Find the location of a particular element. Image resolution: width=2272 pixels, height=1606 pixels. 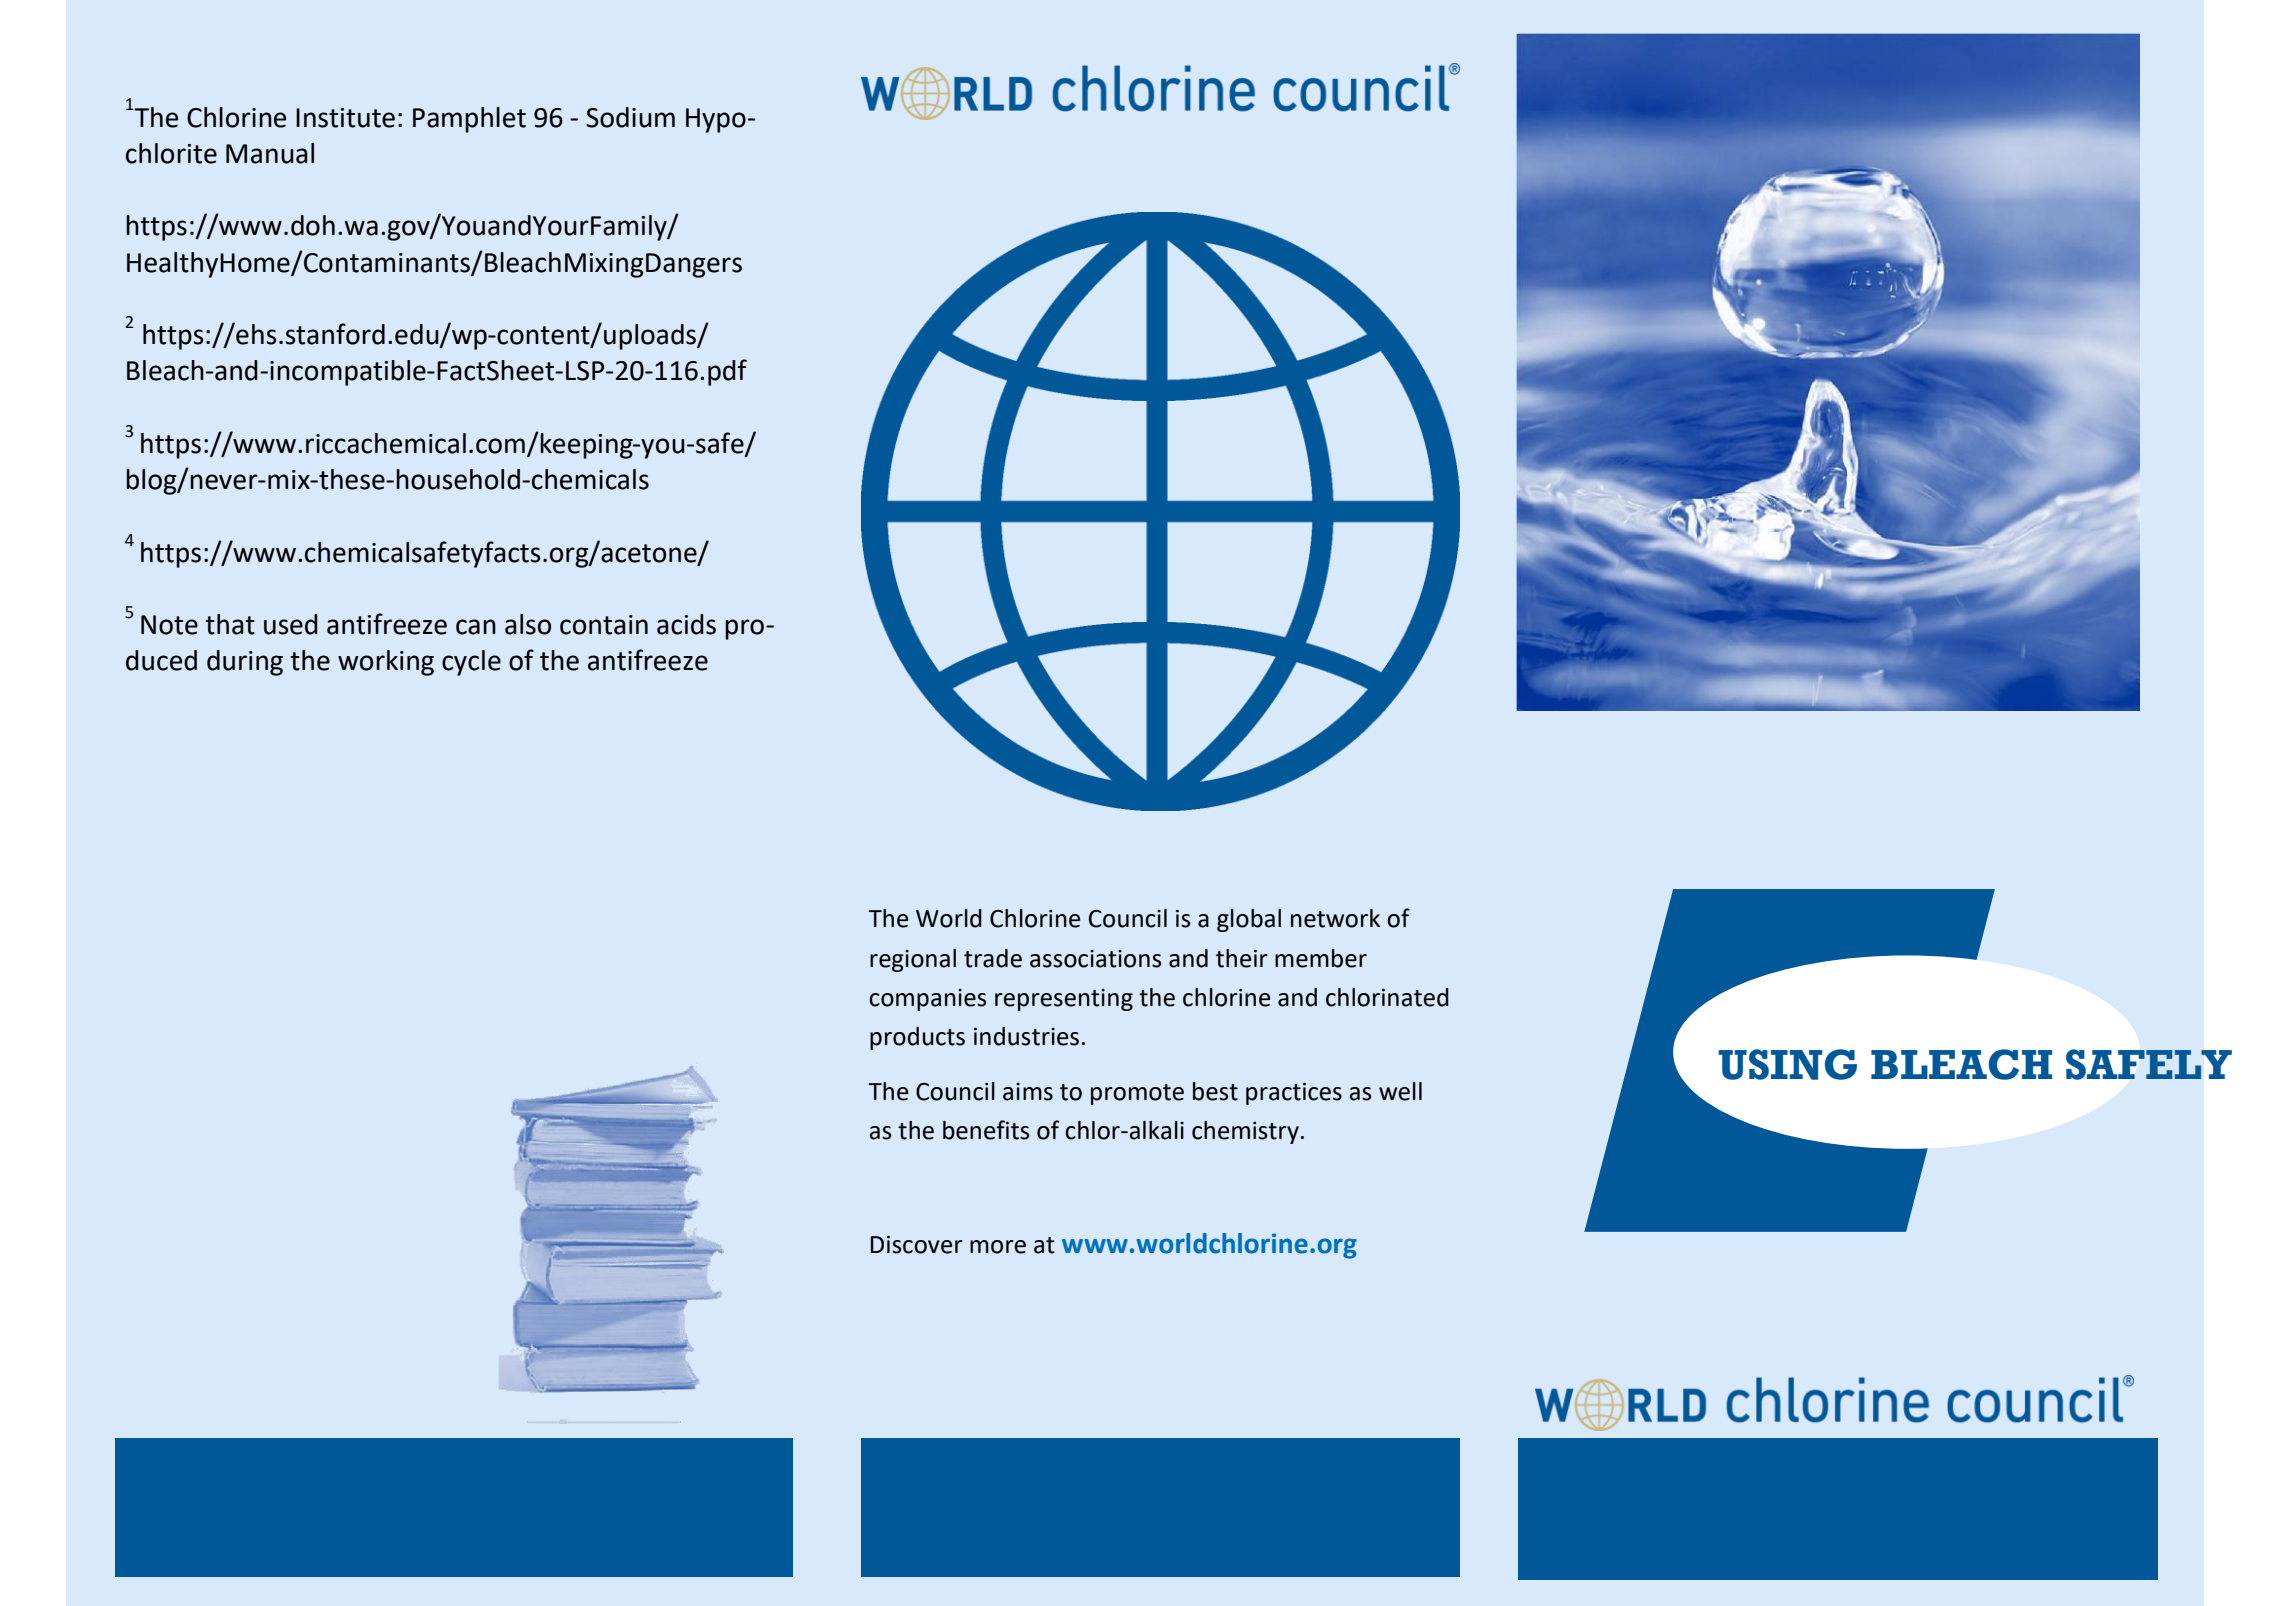

trade is located at coordinates (993, 958).
